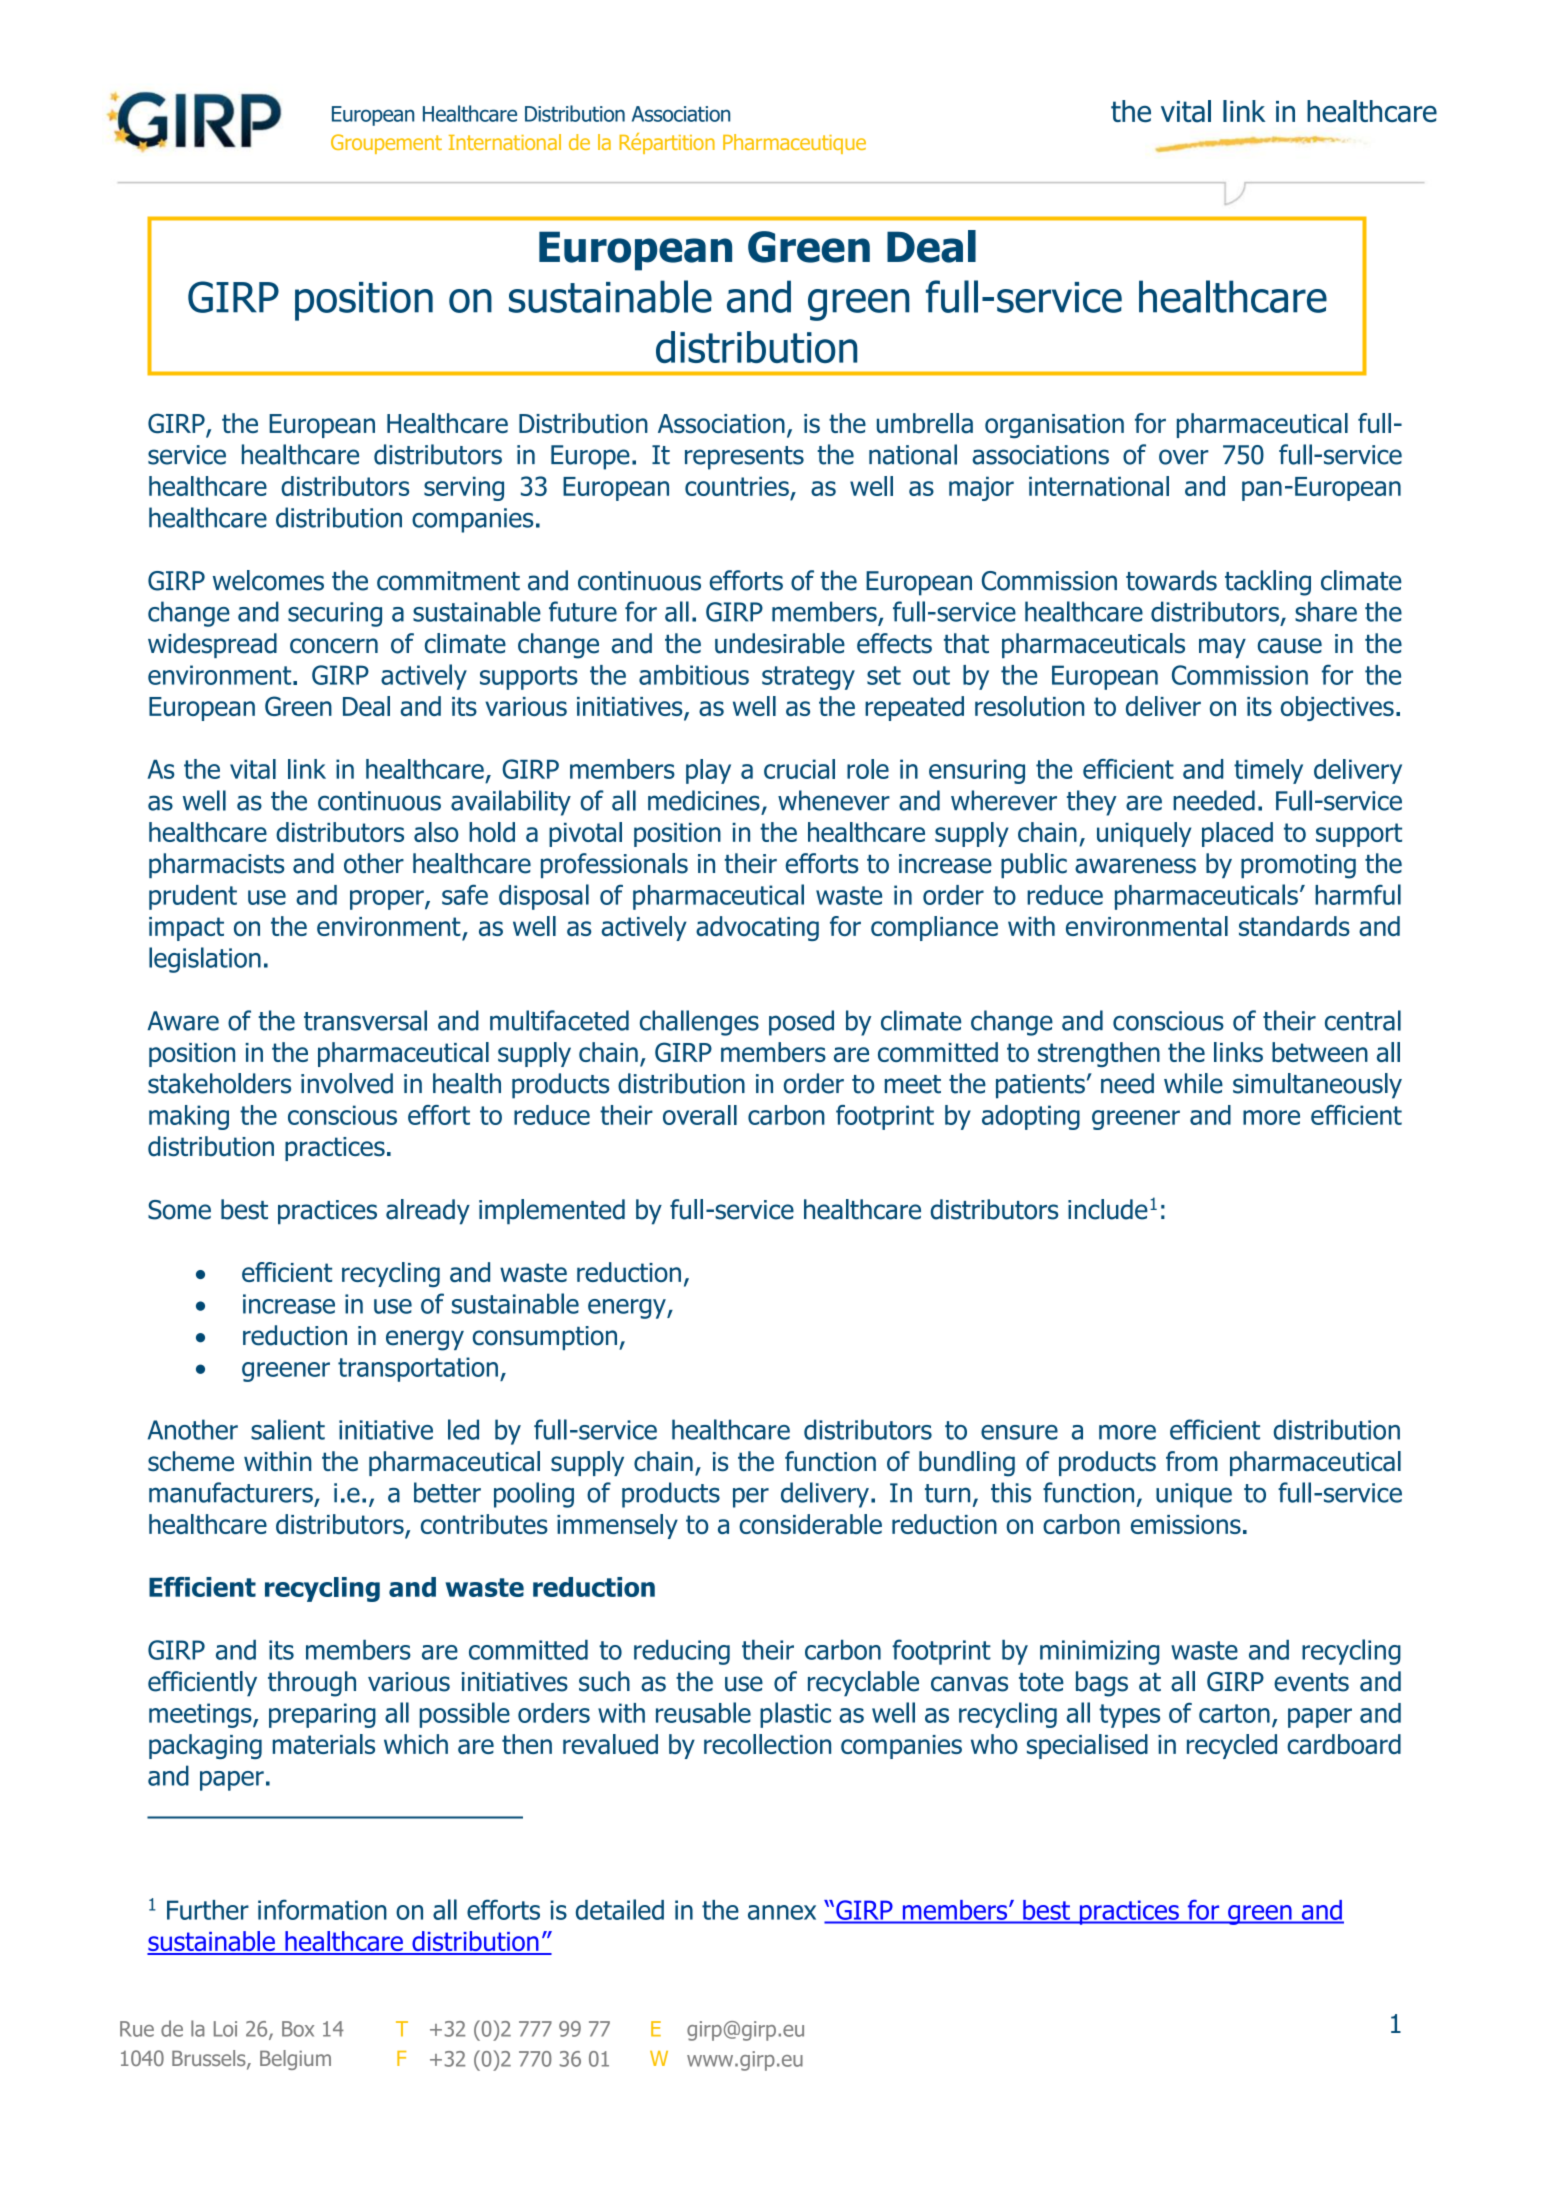  Describe the element at coordinates (810, 1524) in the page. I see `considerable` at that location.
